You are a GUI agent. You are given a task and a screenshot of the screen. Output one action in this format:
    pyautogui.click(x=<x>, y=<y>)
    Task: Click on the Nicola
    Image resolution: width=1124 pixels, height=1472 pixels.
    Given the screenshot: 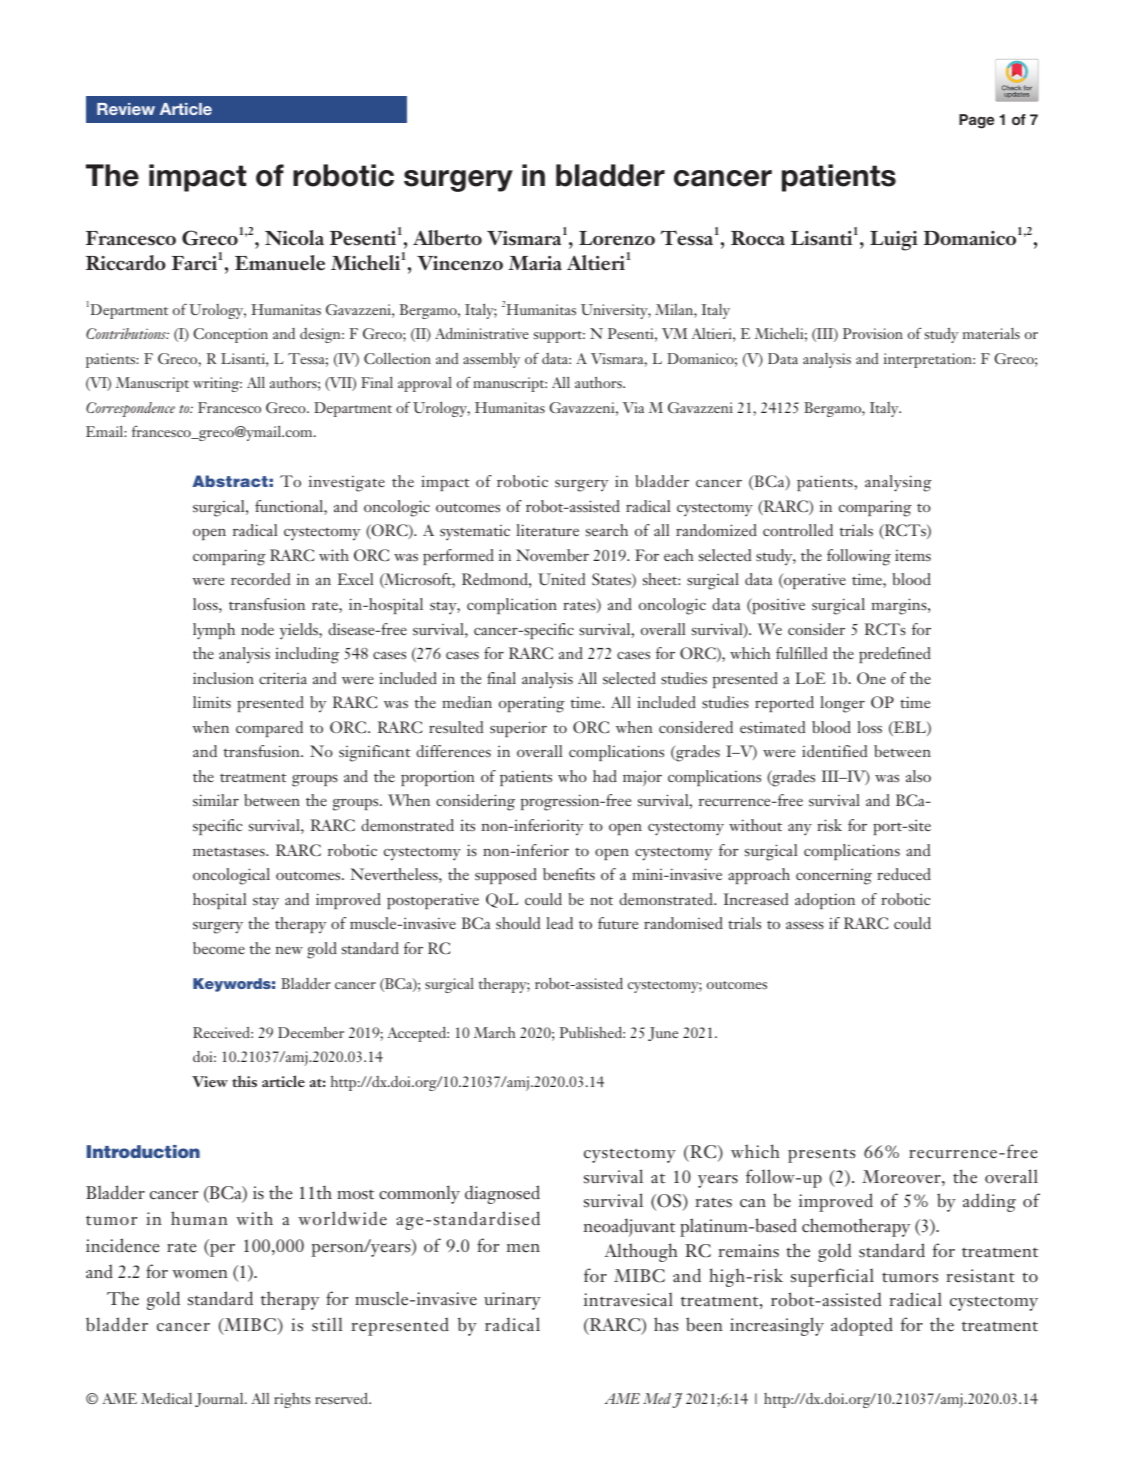 What is the action you would take?
    pyautogui.click(x=294, y=238)
